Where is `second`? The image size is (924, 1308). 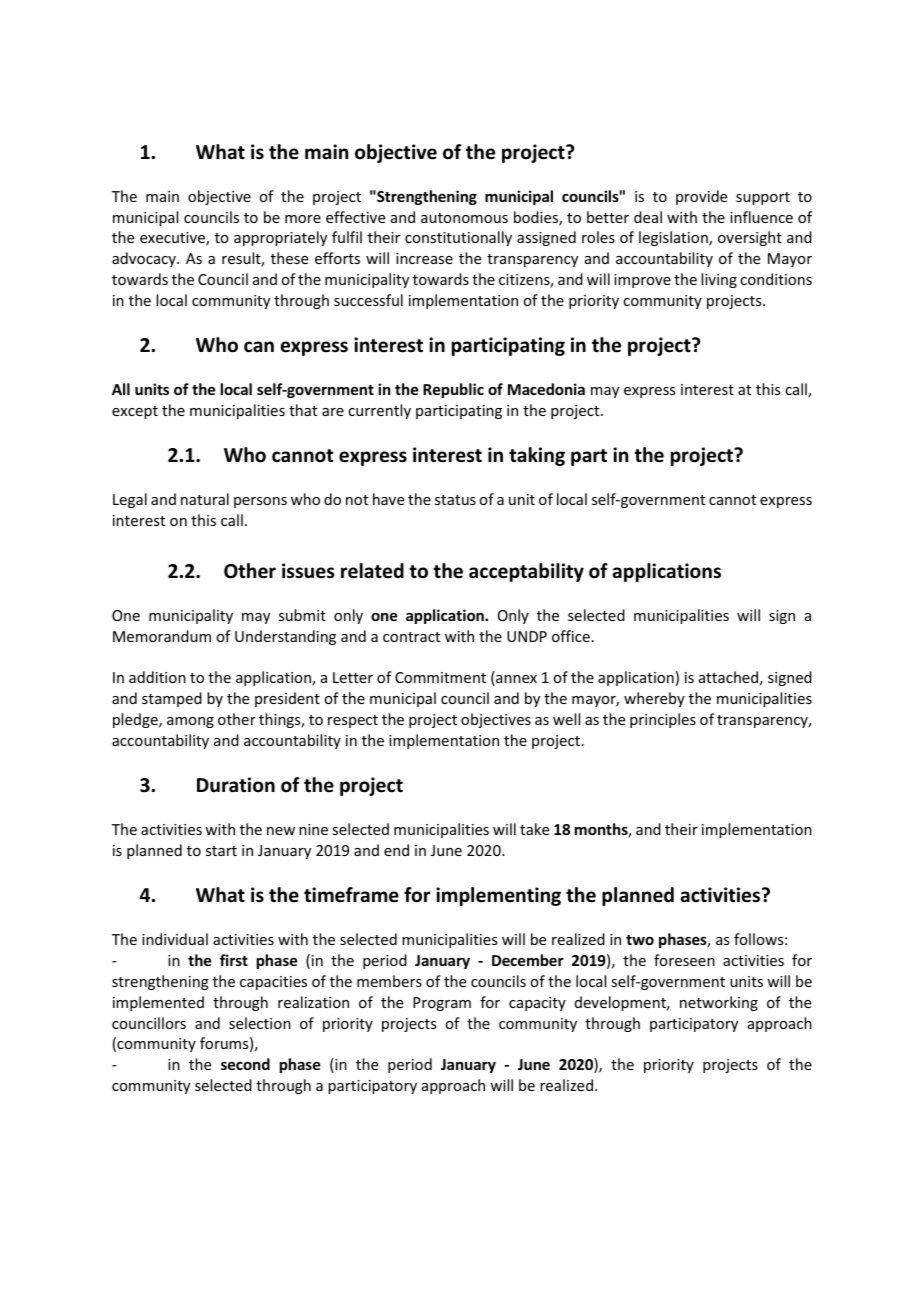
second is located at coordinates (245, 1064).
